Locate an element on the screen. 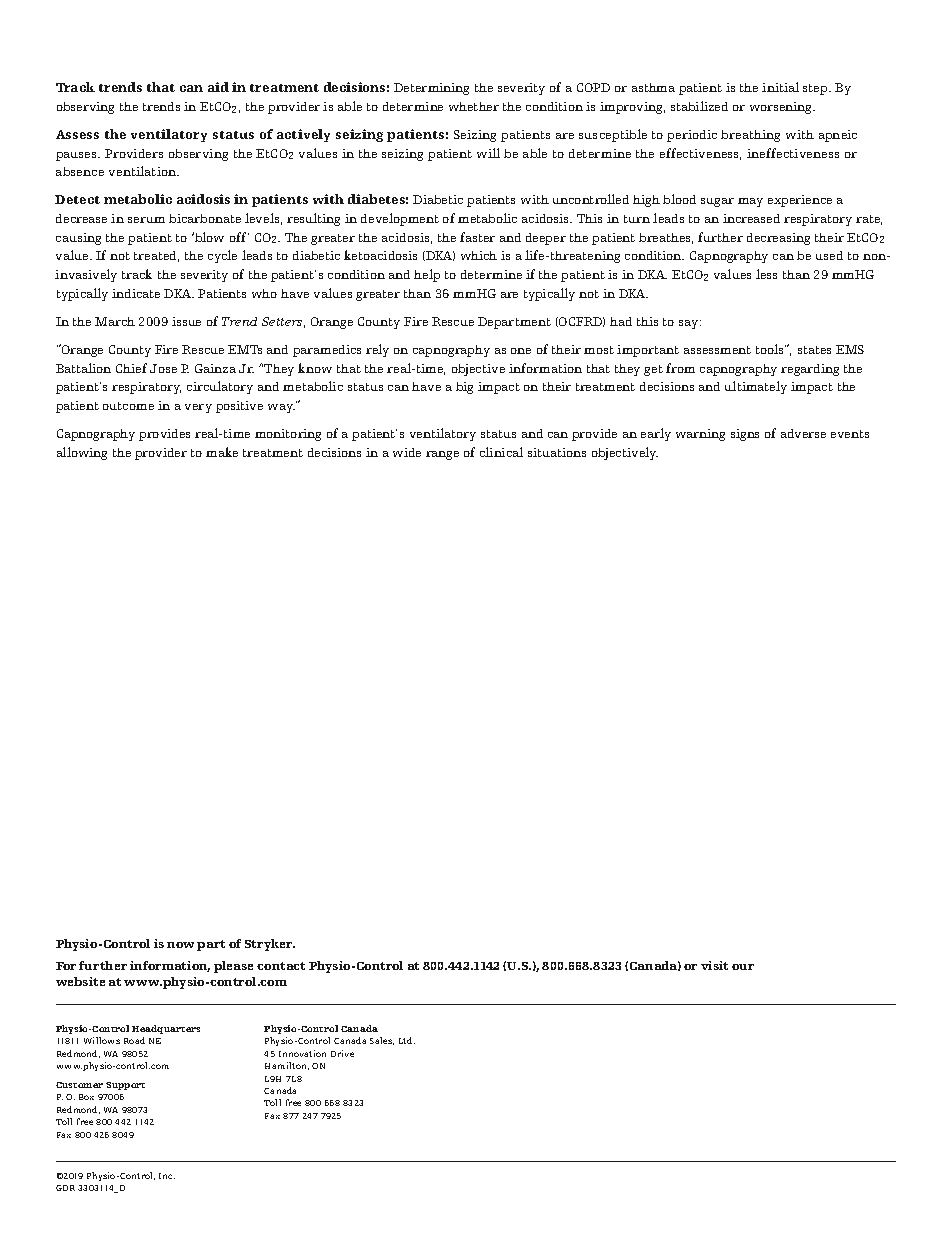  make is located at coordinates (222, 452).
